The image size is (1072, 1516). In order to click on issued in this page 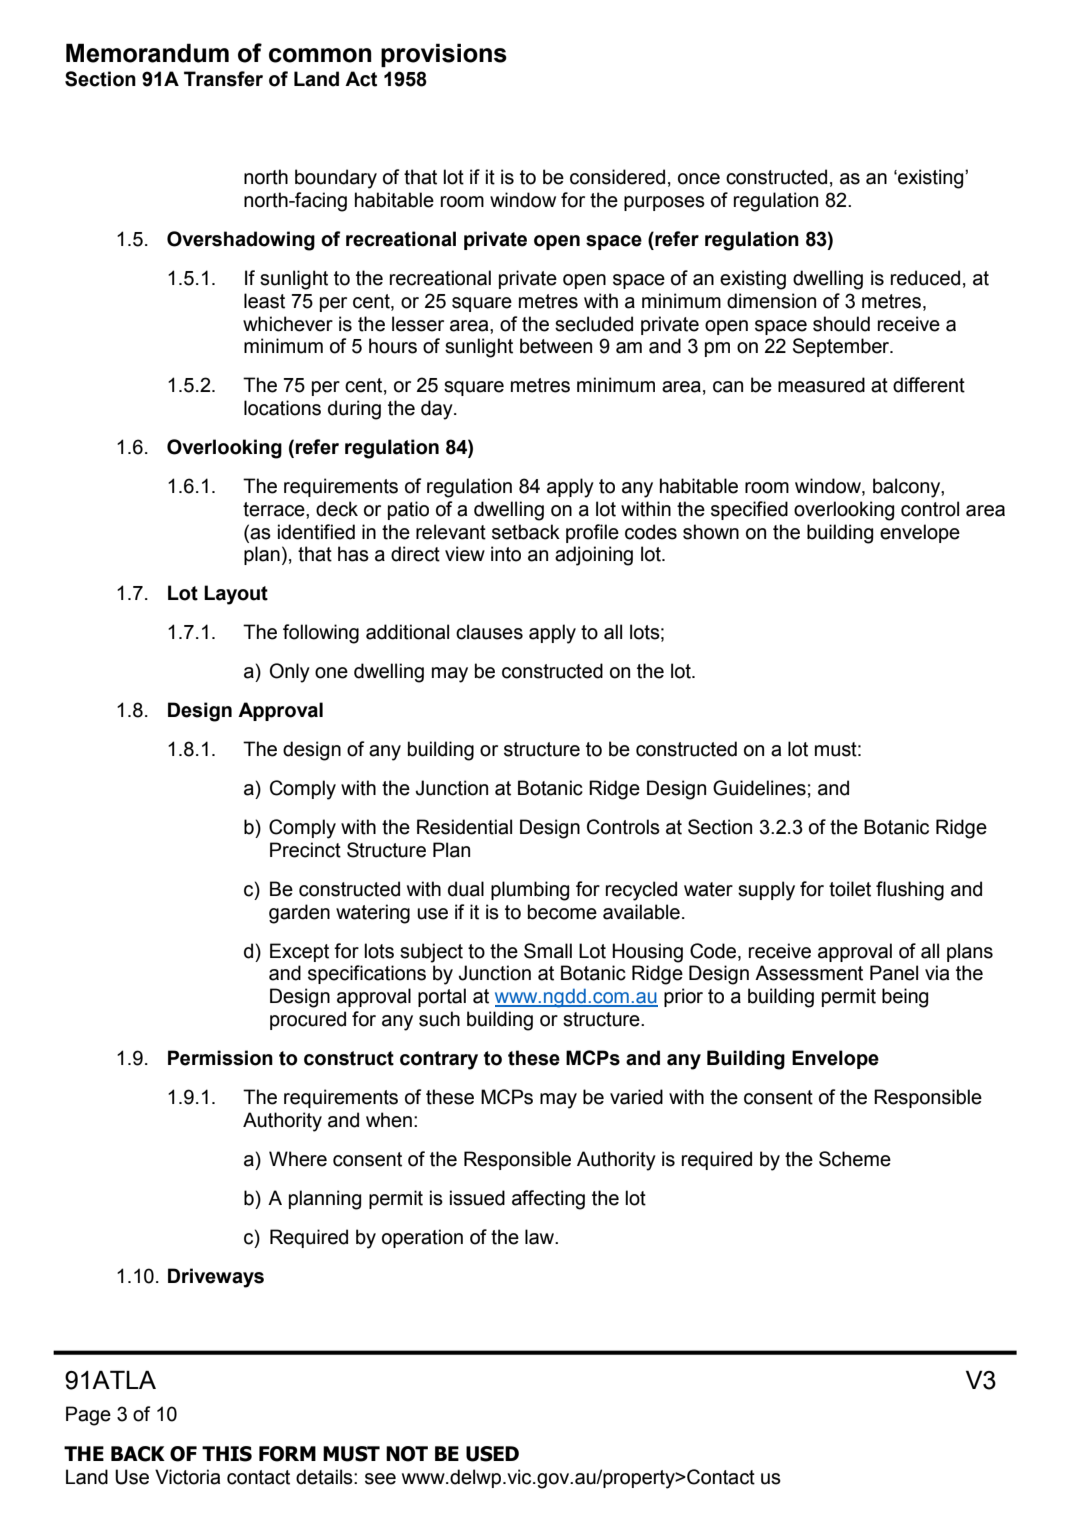, I will do `click(477, 1198)`.
